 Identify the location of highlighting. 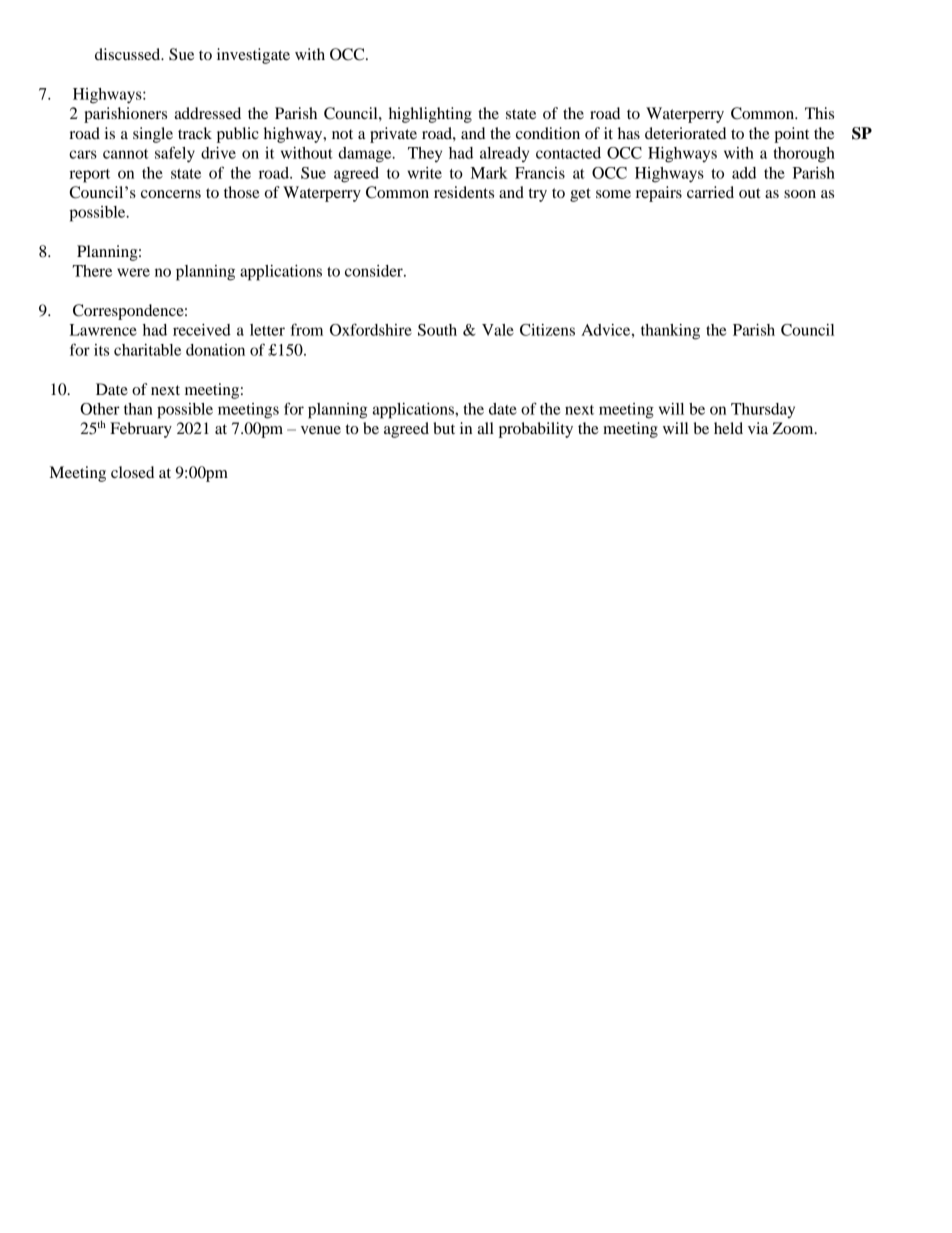
(430, 115).
